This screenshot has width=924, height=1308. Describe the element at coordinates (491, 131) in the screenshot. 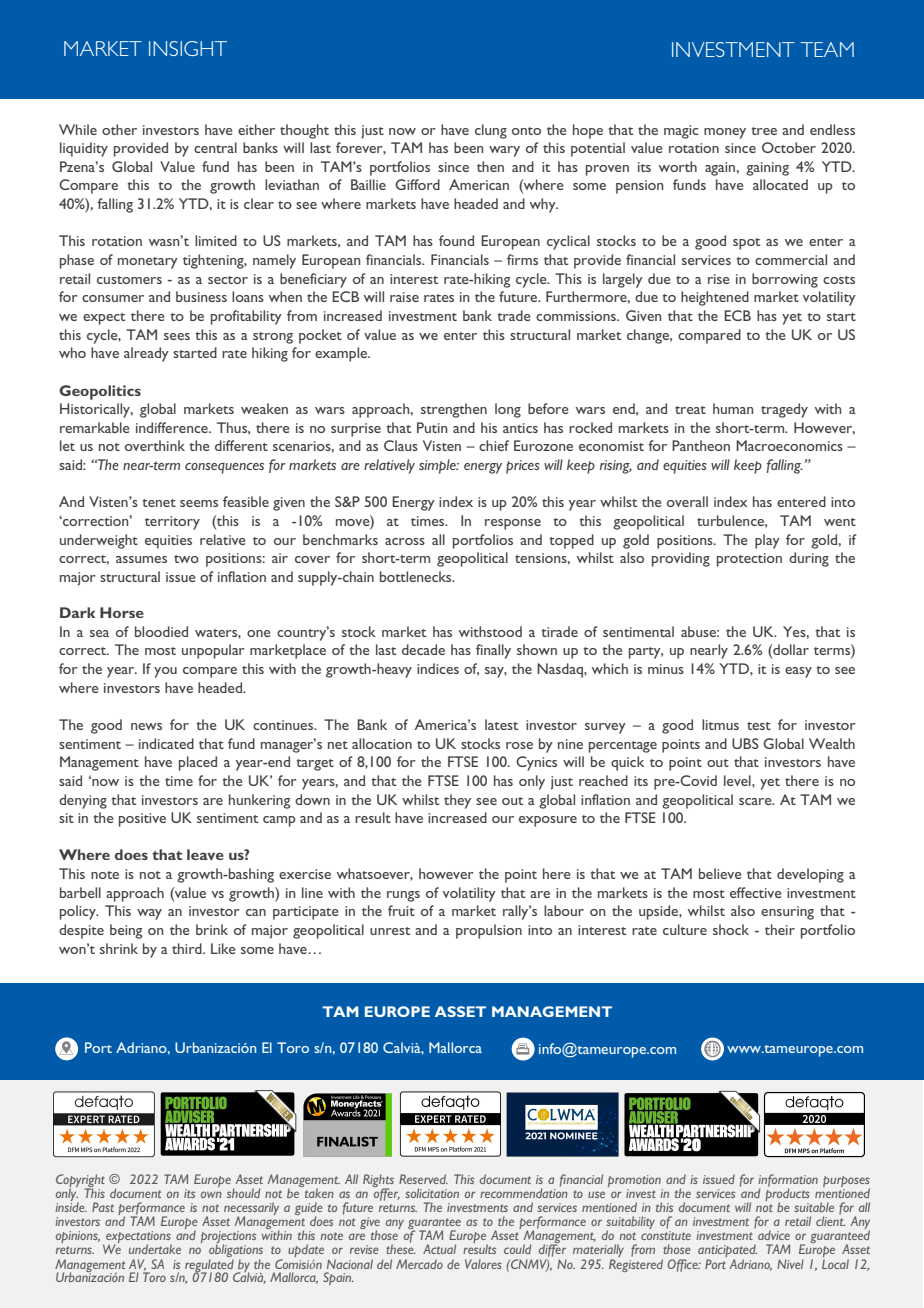

I see `clung` at that location.
